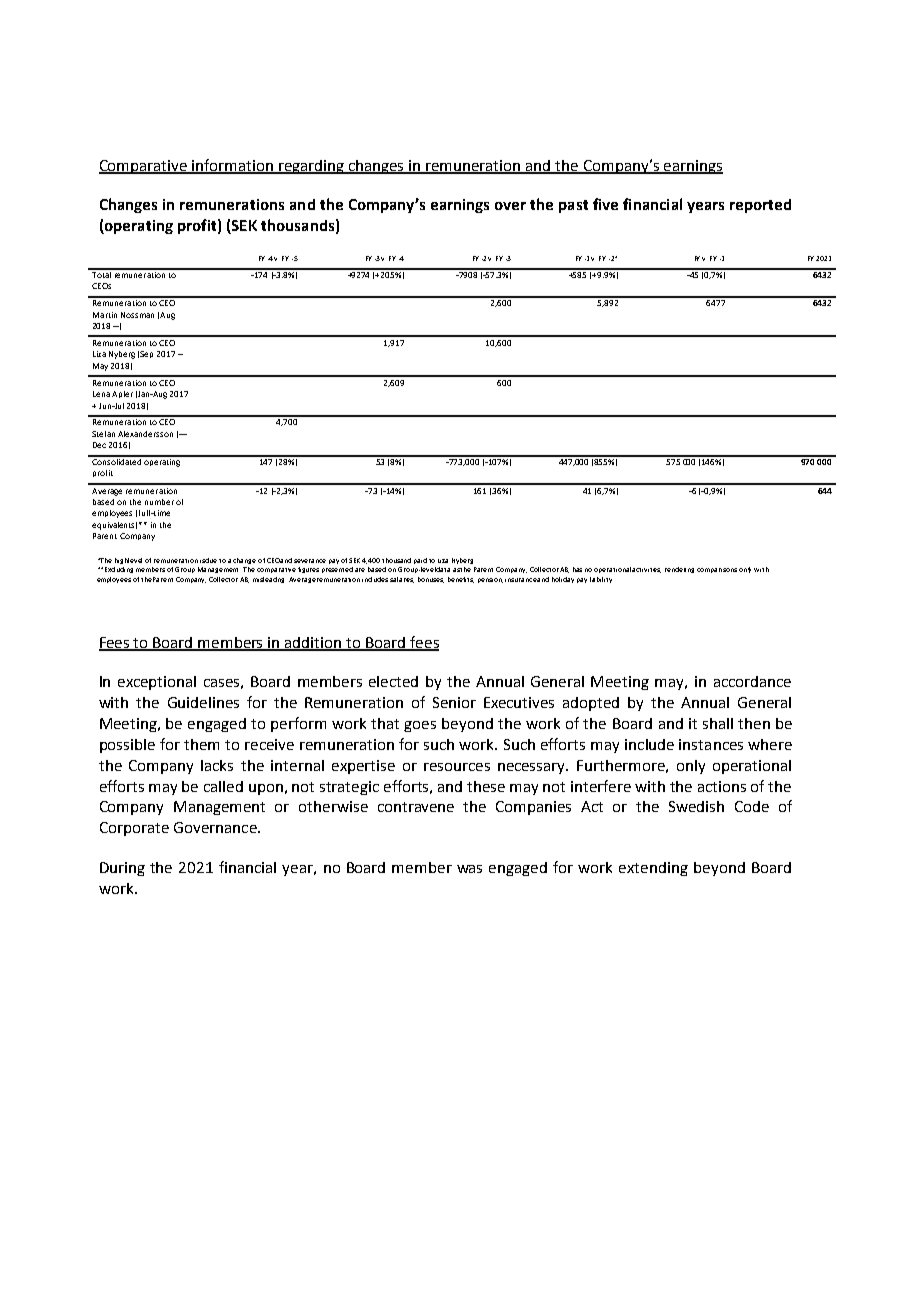 The height and width of the document is (1308, 924). Describe the element at coordinates (420, 561) in the document. I see `paid` at that location.
